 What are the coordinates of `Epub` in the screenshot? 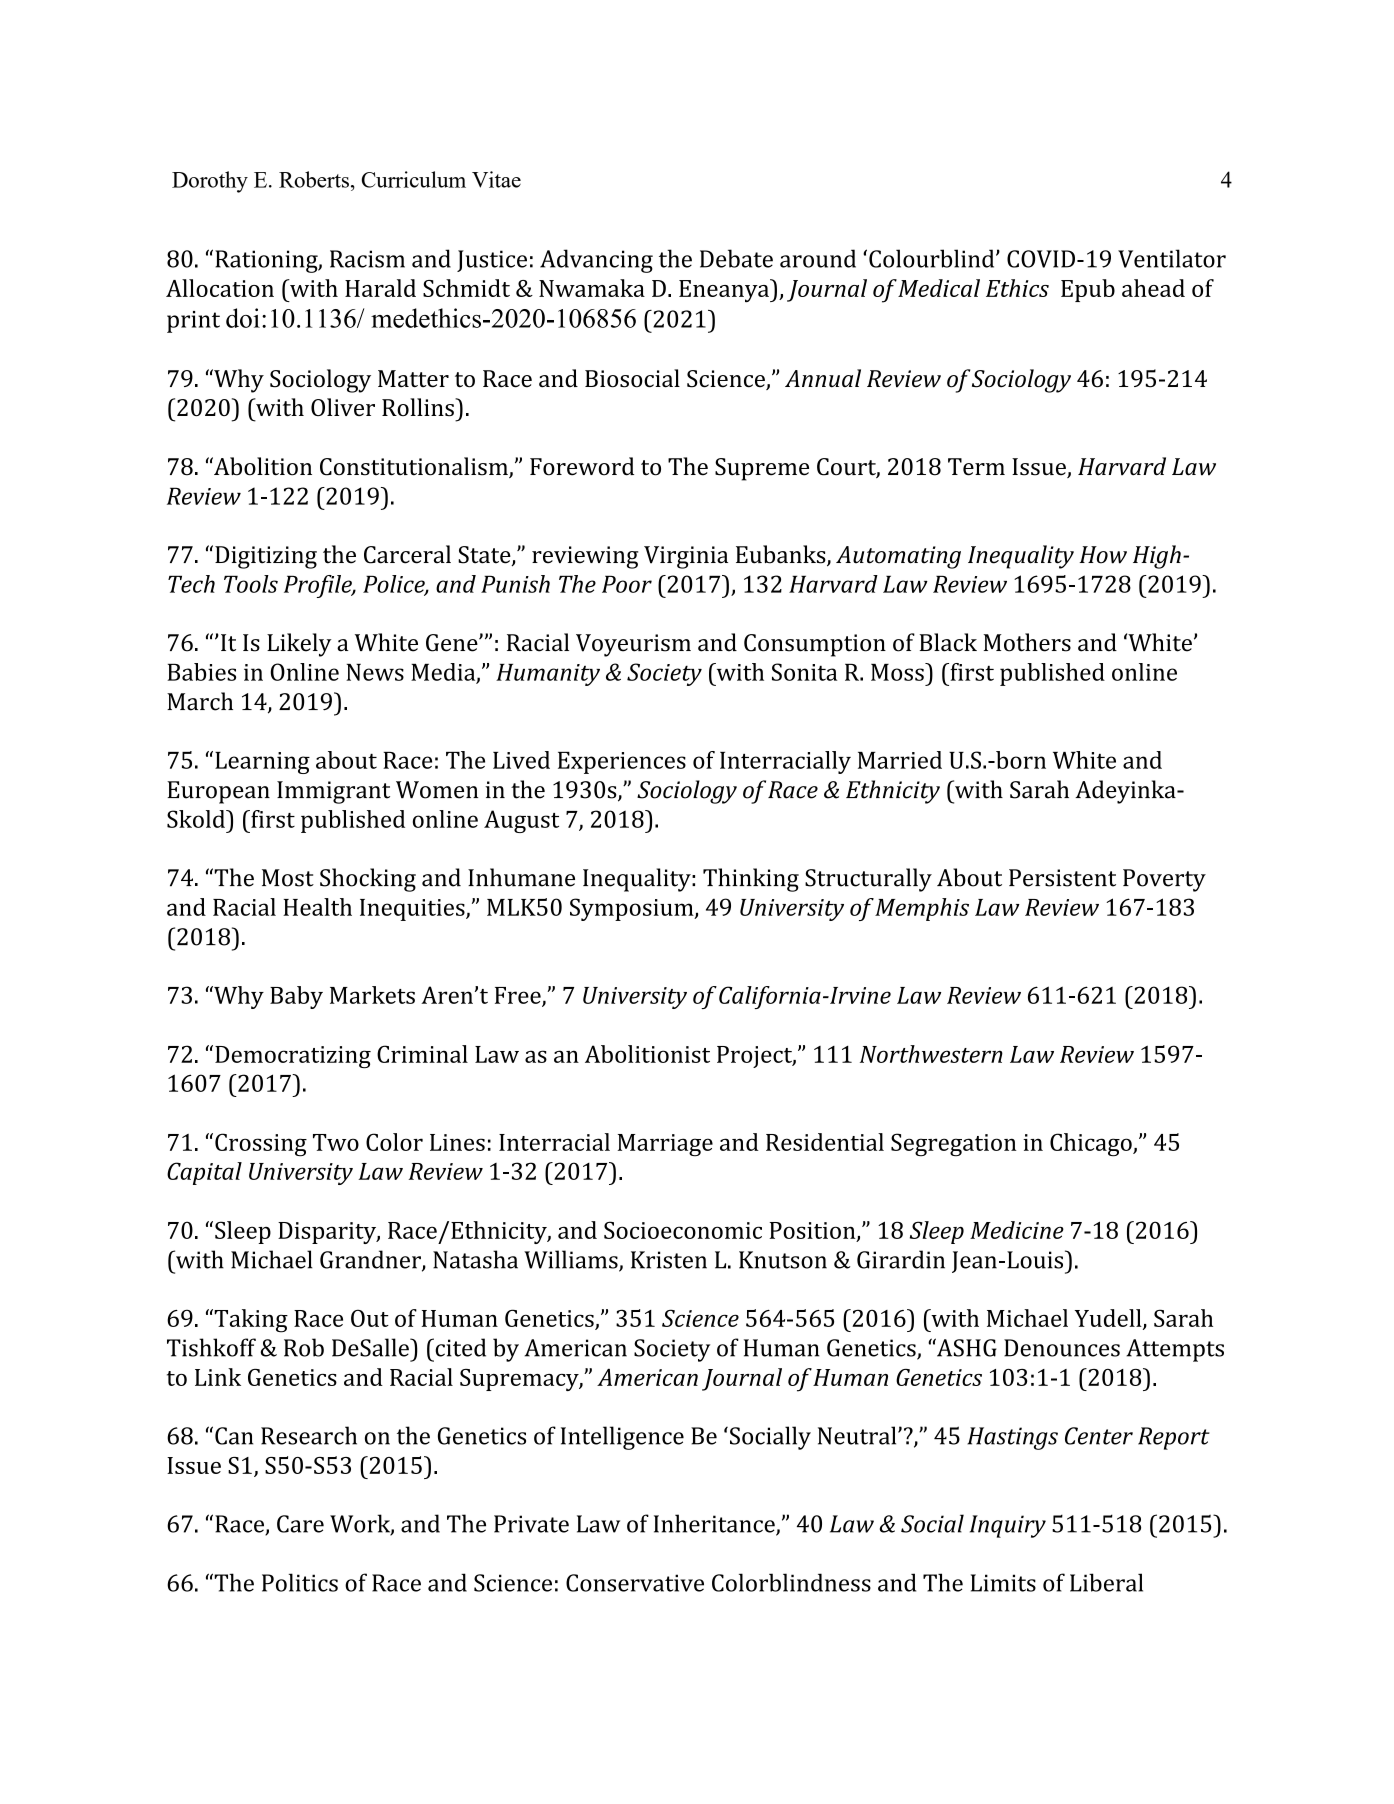 It's located at (1088, 290).
